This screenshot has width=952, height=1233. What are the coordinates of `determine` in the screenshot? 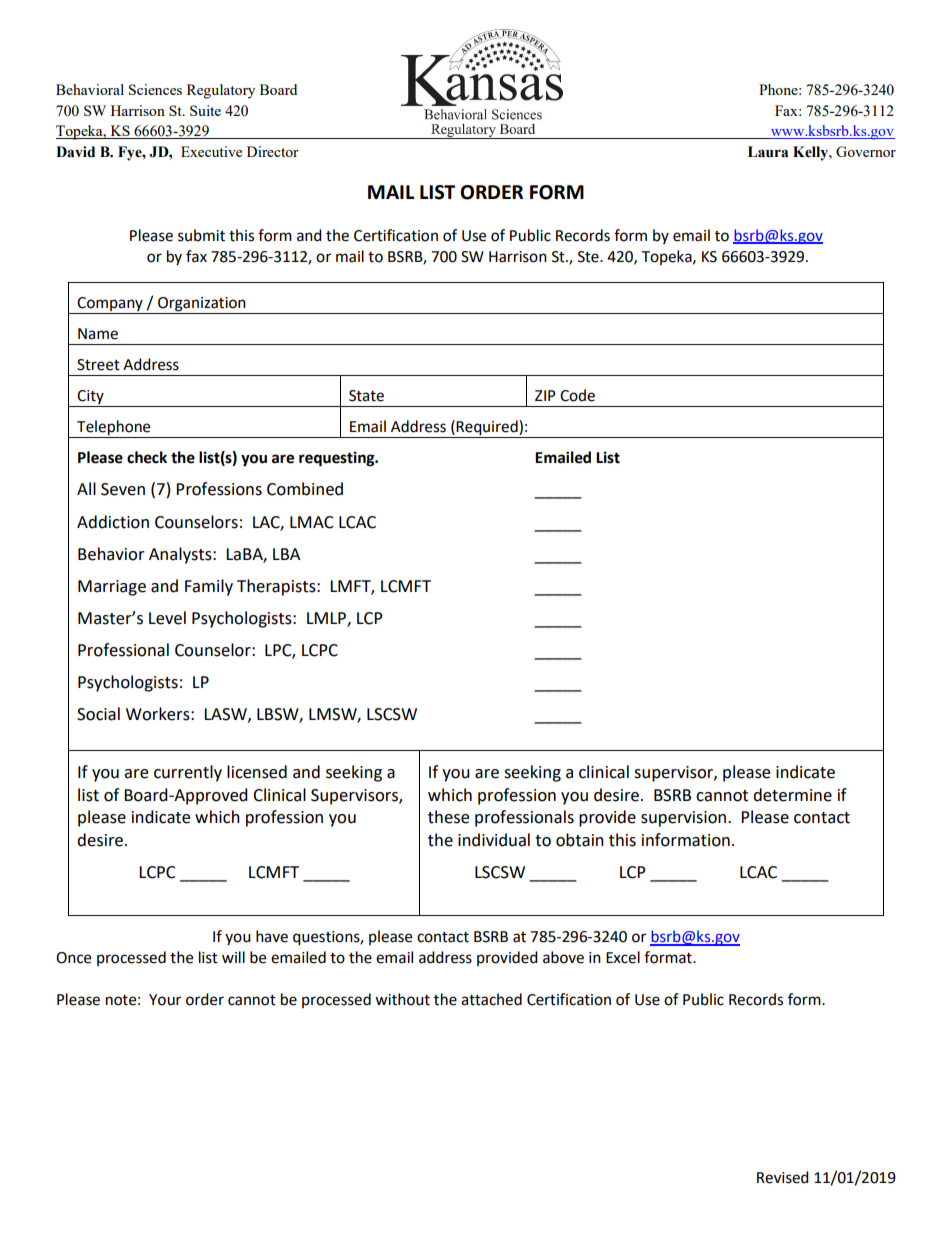 It's located at (792, 795).
